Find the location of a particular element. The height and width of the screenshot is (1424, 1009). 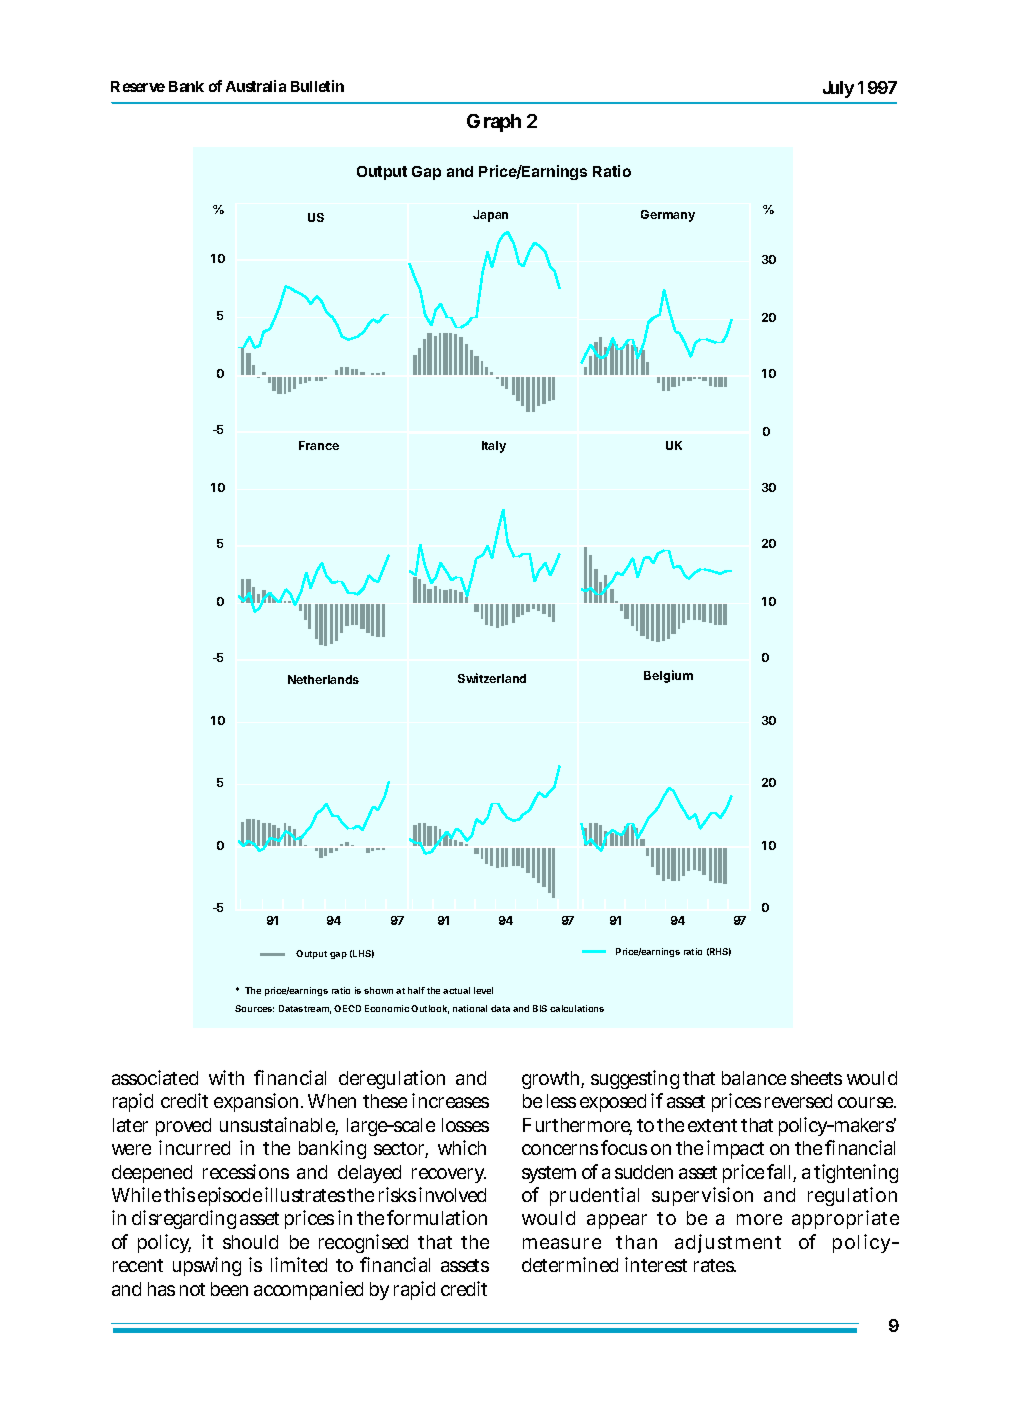

Graph is located at coordinates (494, 123).
